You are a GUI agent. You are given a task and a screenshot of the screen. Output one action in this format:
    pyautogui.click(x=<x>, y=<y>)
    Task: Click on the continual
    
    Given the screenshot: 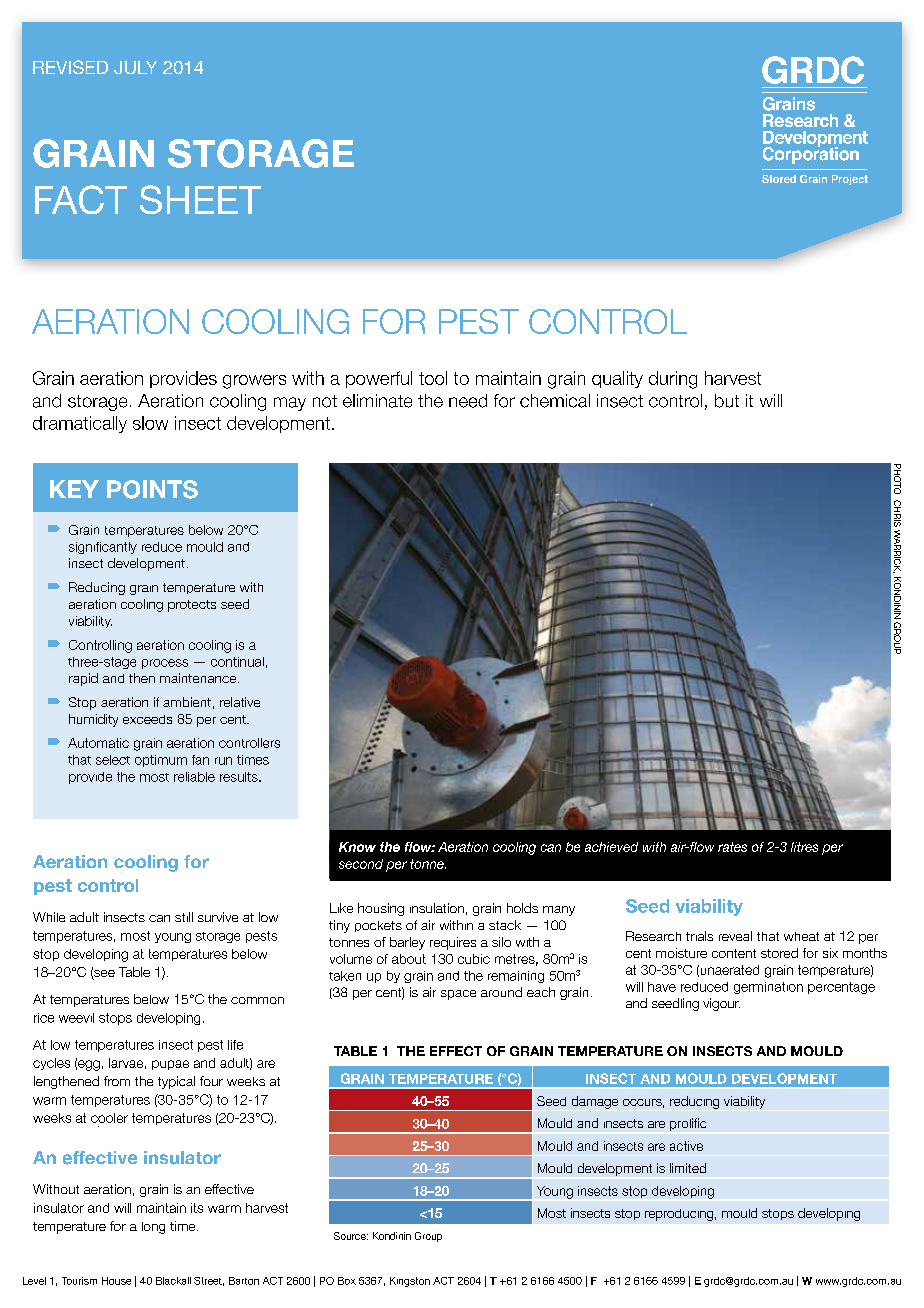 What is the action you would take?
    pyautogui.click(x=237, y=662)
